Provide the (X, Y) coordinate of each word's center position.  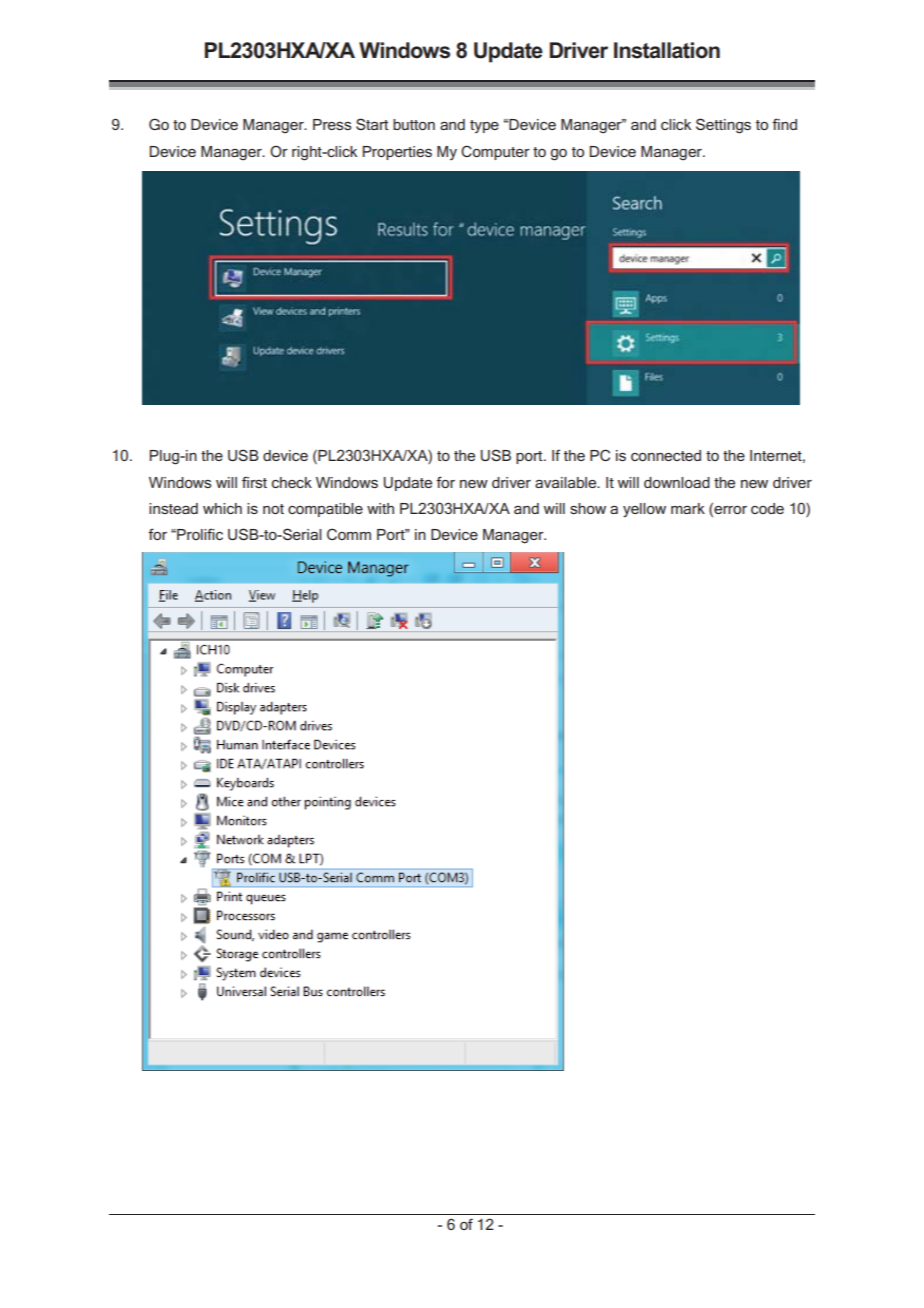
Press (332, 124)
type (484, 126)
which (222, 508)
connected (666, 455)
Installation (667, 50)
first (254, 482)
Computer (495, 152)
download (677, 482)
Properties (397, 153)
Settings (723, 126)
